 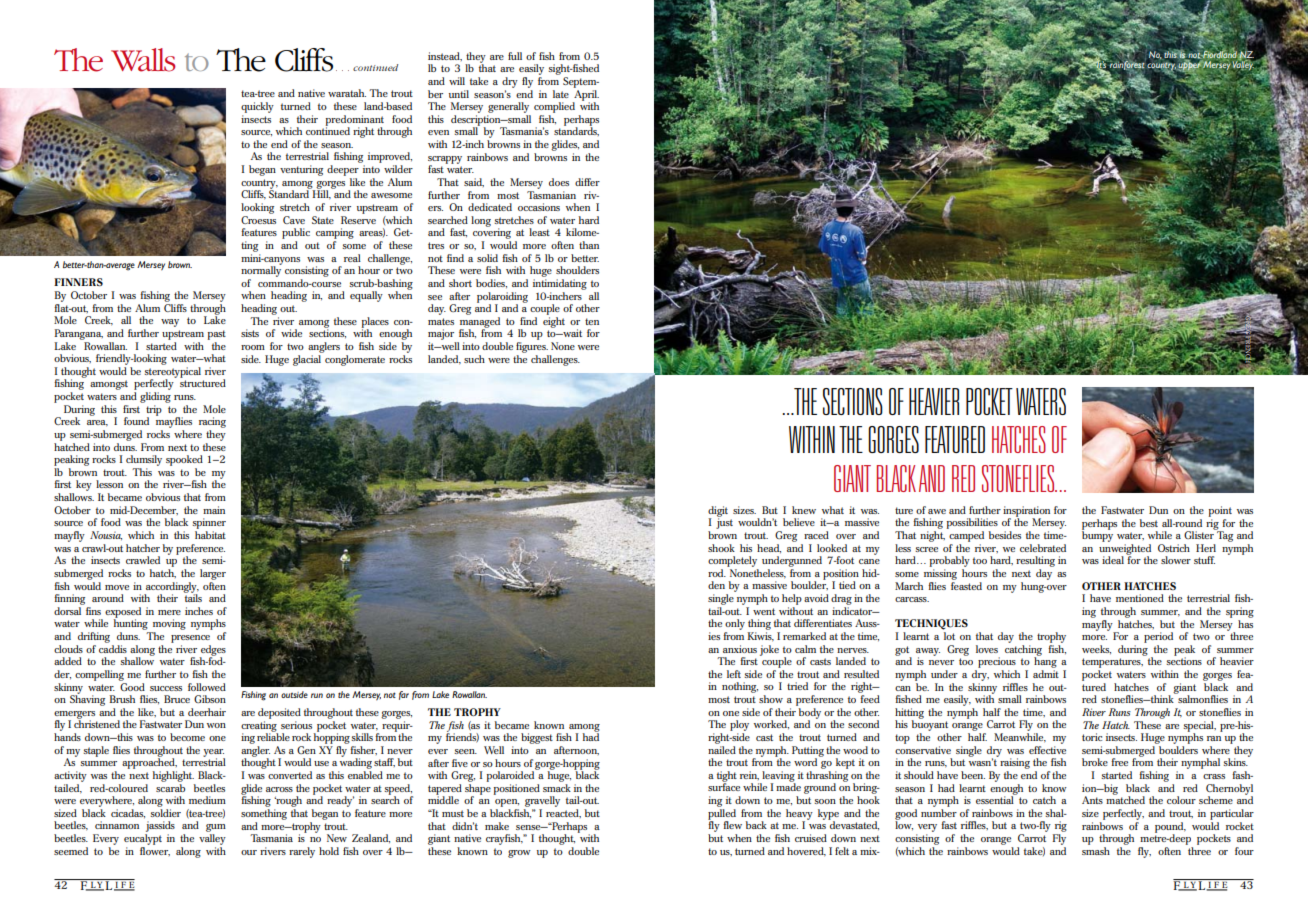 What do you see at coordinates (143, 60) in the screenshot?
I see `Walls` at bounding box center [143, 60].
